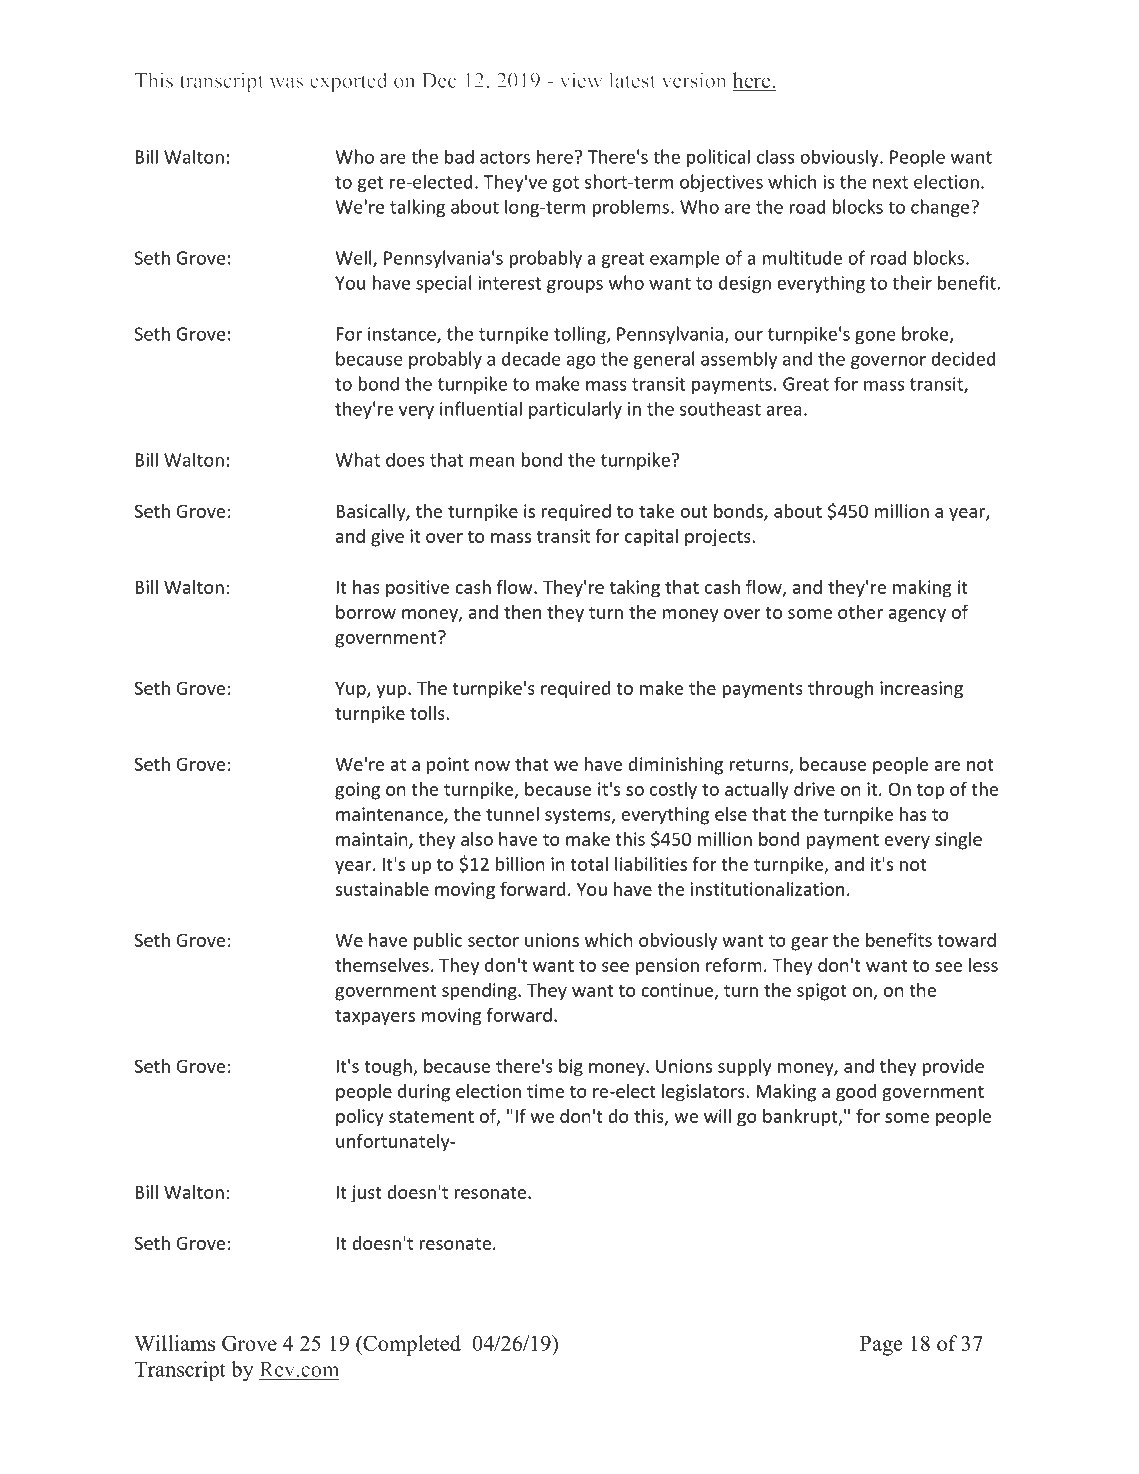 Image resolution: width=1139 pixels, height=1474 pixels. I want to click on spigot, so click(822, 992).
